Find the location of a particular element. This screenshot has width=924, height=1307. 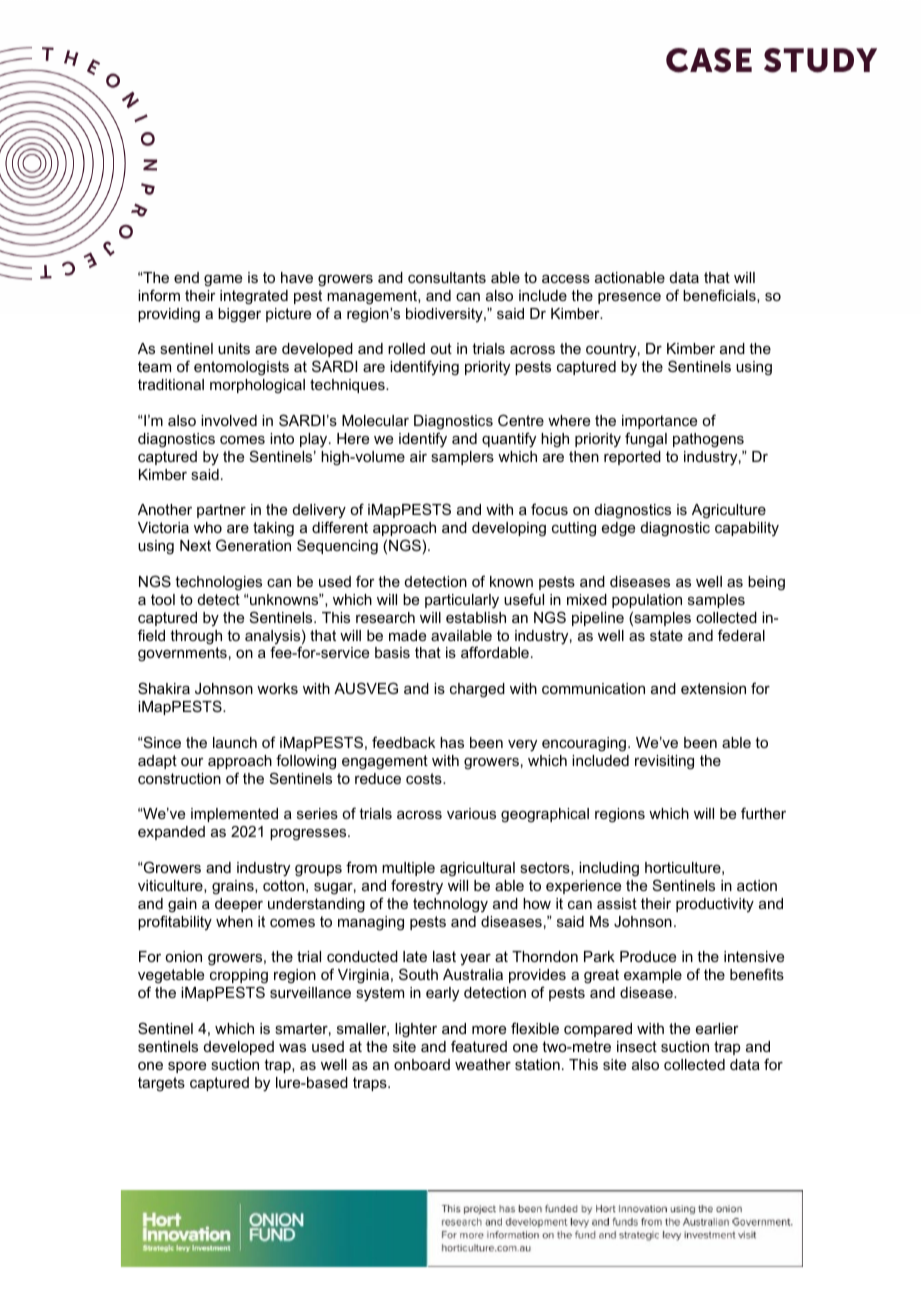

implemented is located at coordinates (234, 815).
